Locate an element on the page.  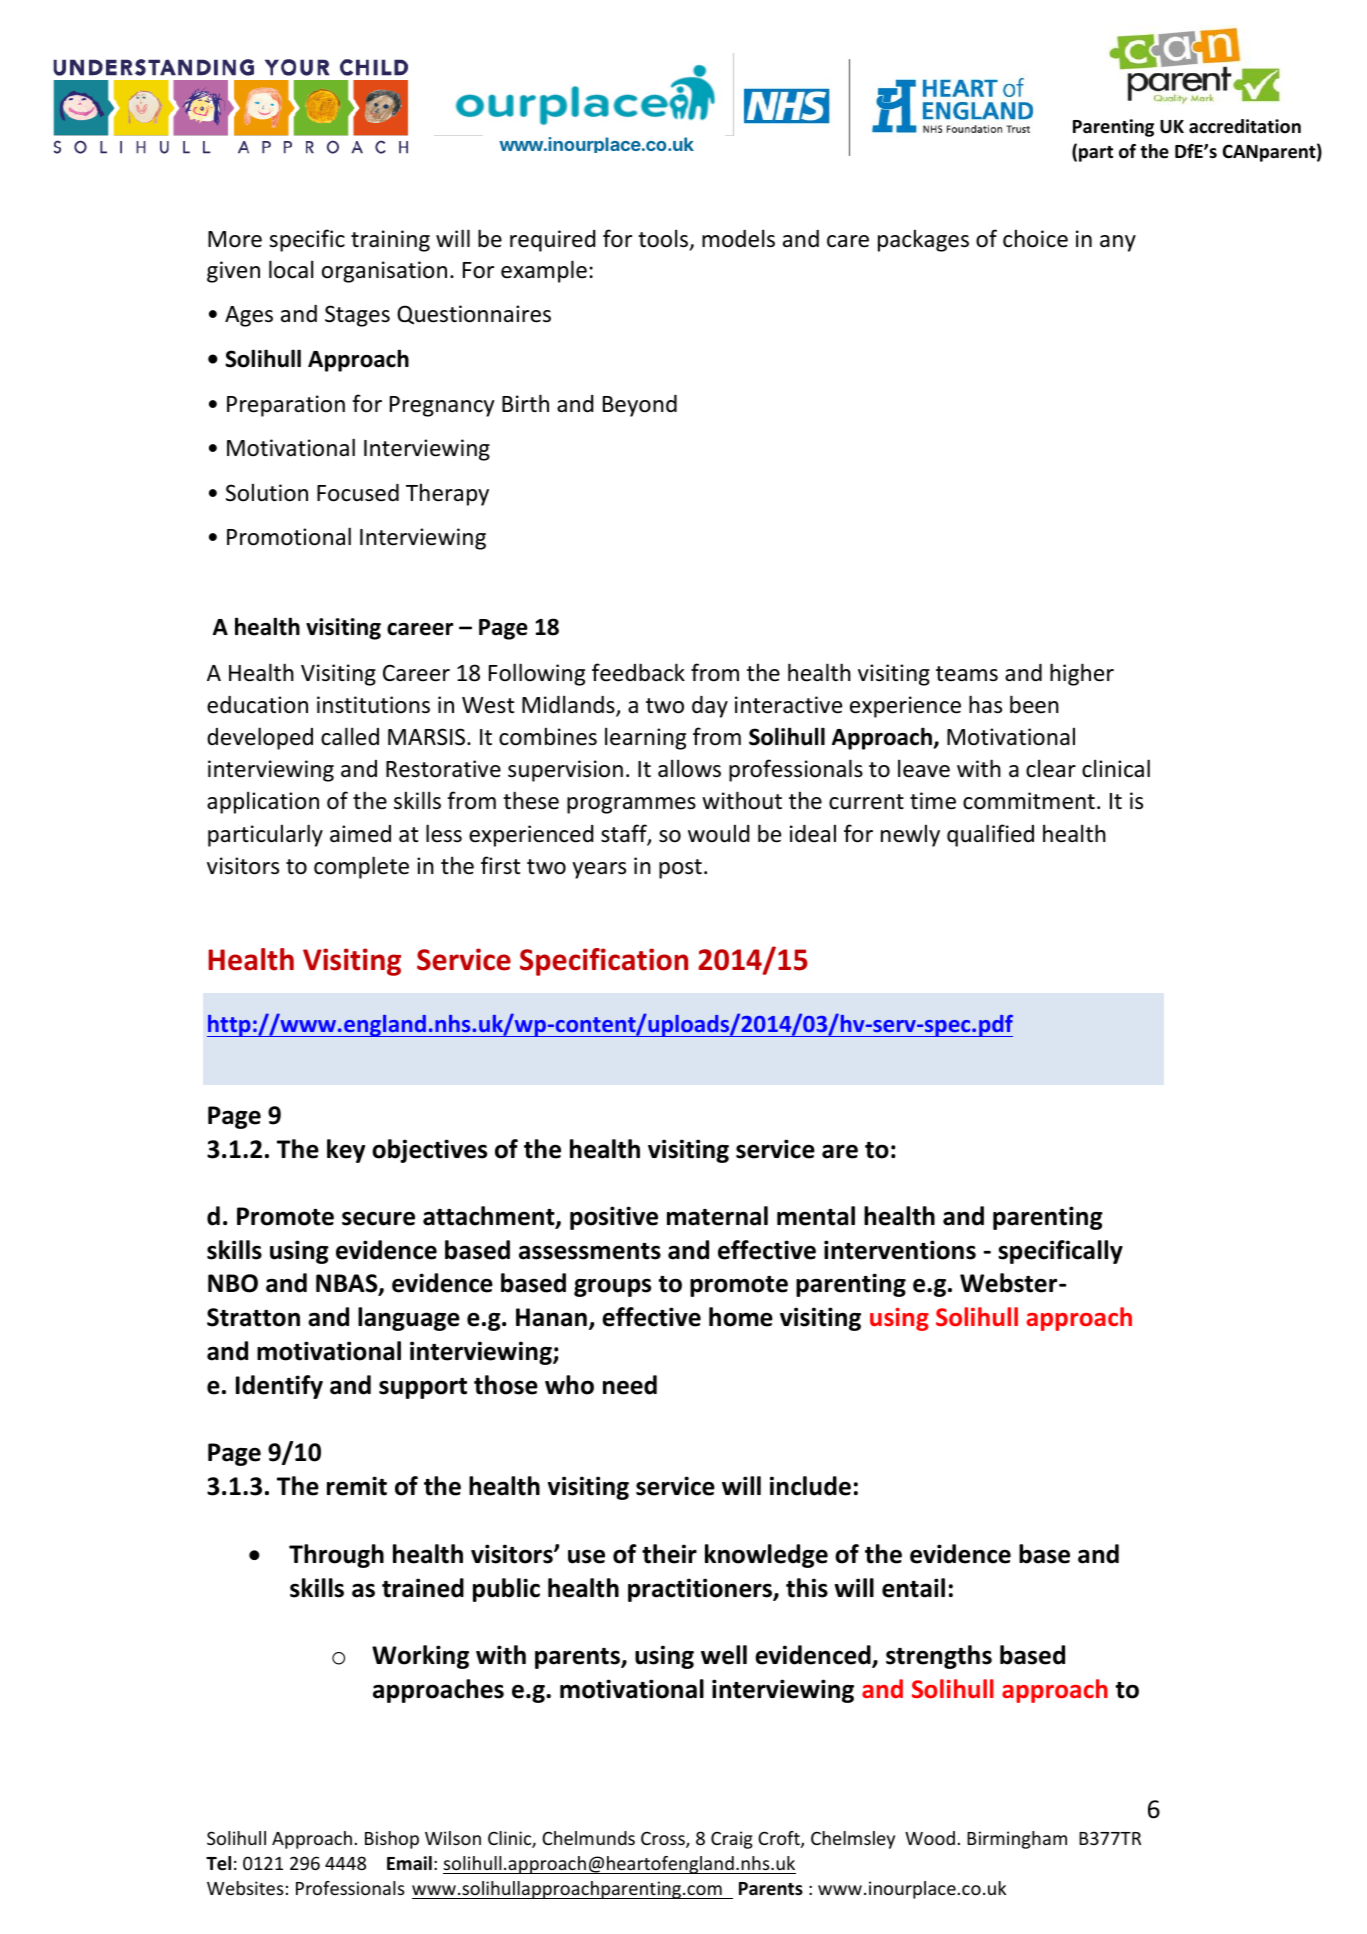
qualified is located at coordinates (990, 835).
